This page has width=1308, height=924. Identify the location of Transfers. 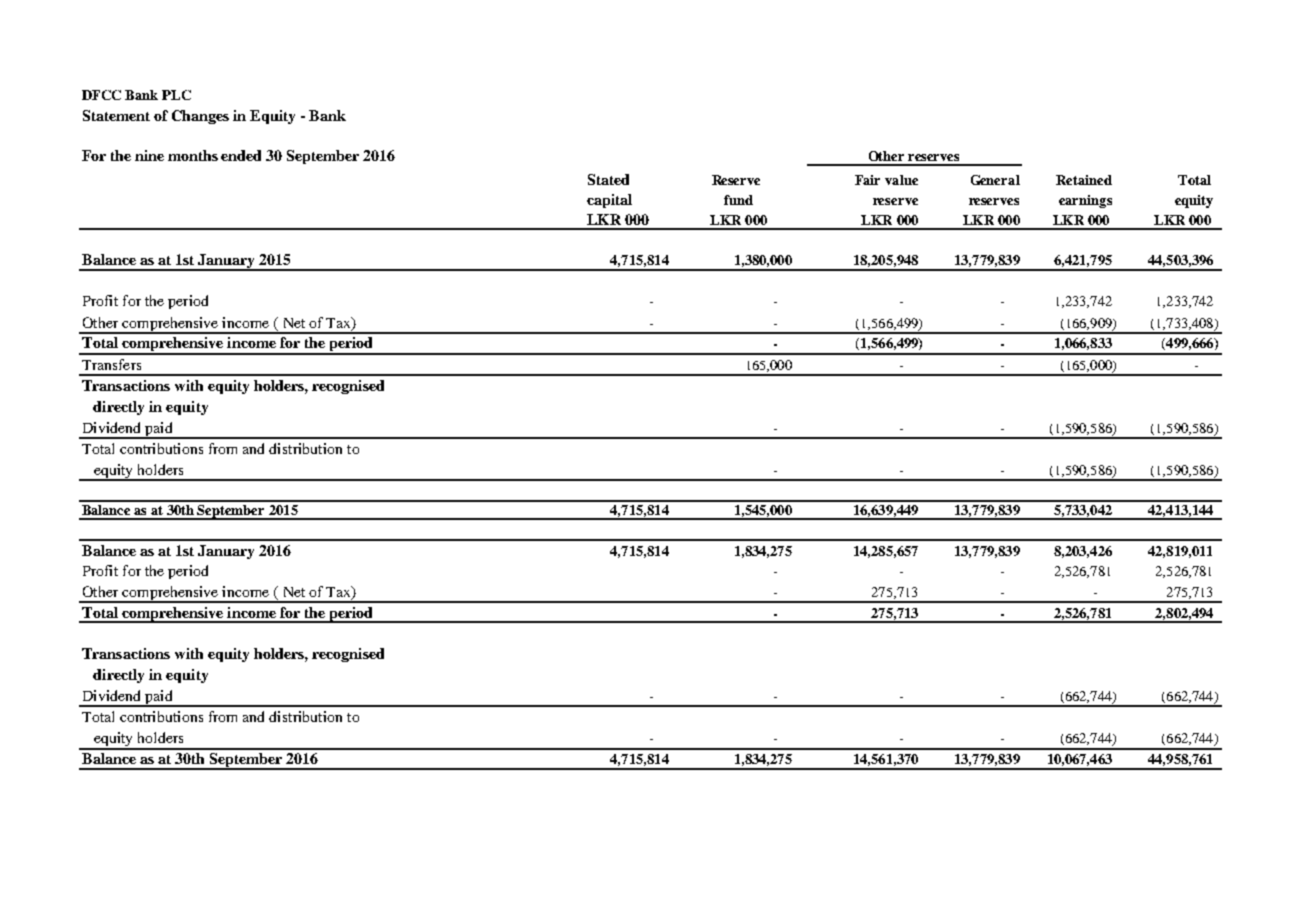
(111, 364).
